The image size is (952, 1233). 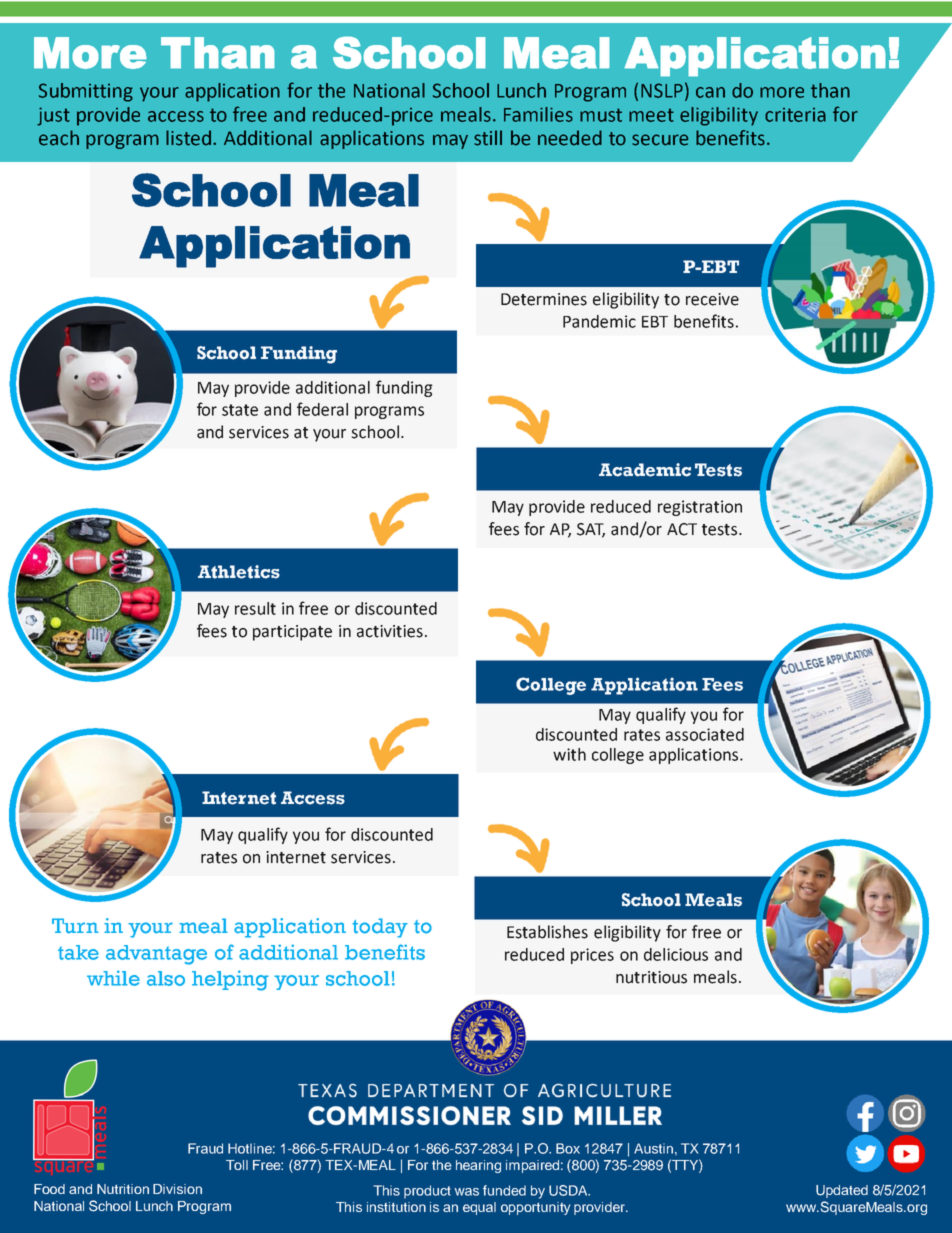 What do you see at coordinates (390, 631) in the image?
I see `activities` at bounding box center [390, 631].
